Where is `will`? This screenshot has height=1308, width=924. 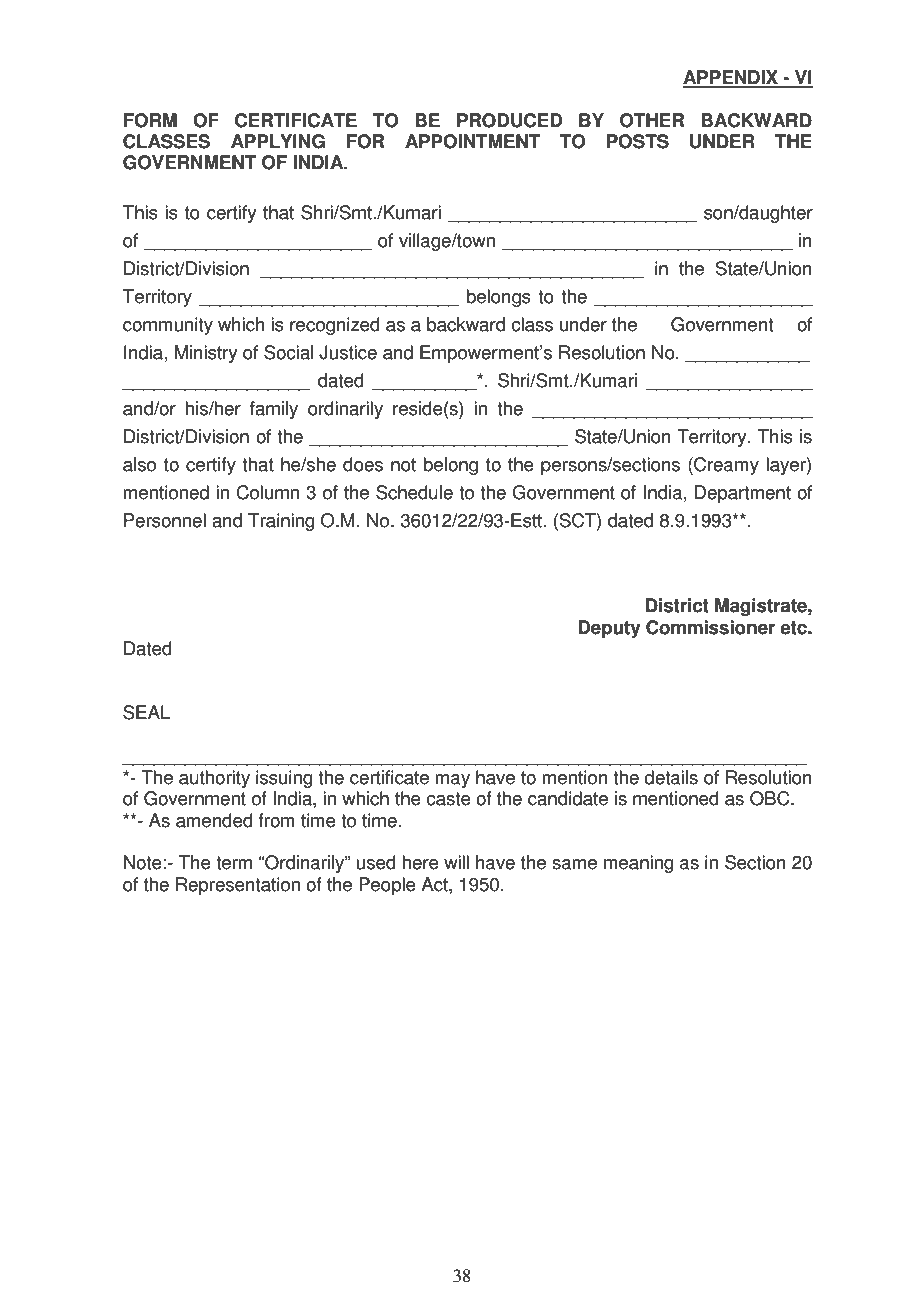
will is located at coordinates (456, 862).
